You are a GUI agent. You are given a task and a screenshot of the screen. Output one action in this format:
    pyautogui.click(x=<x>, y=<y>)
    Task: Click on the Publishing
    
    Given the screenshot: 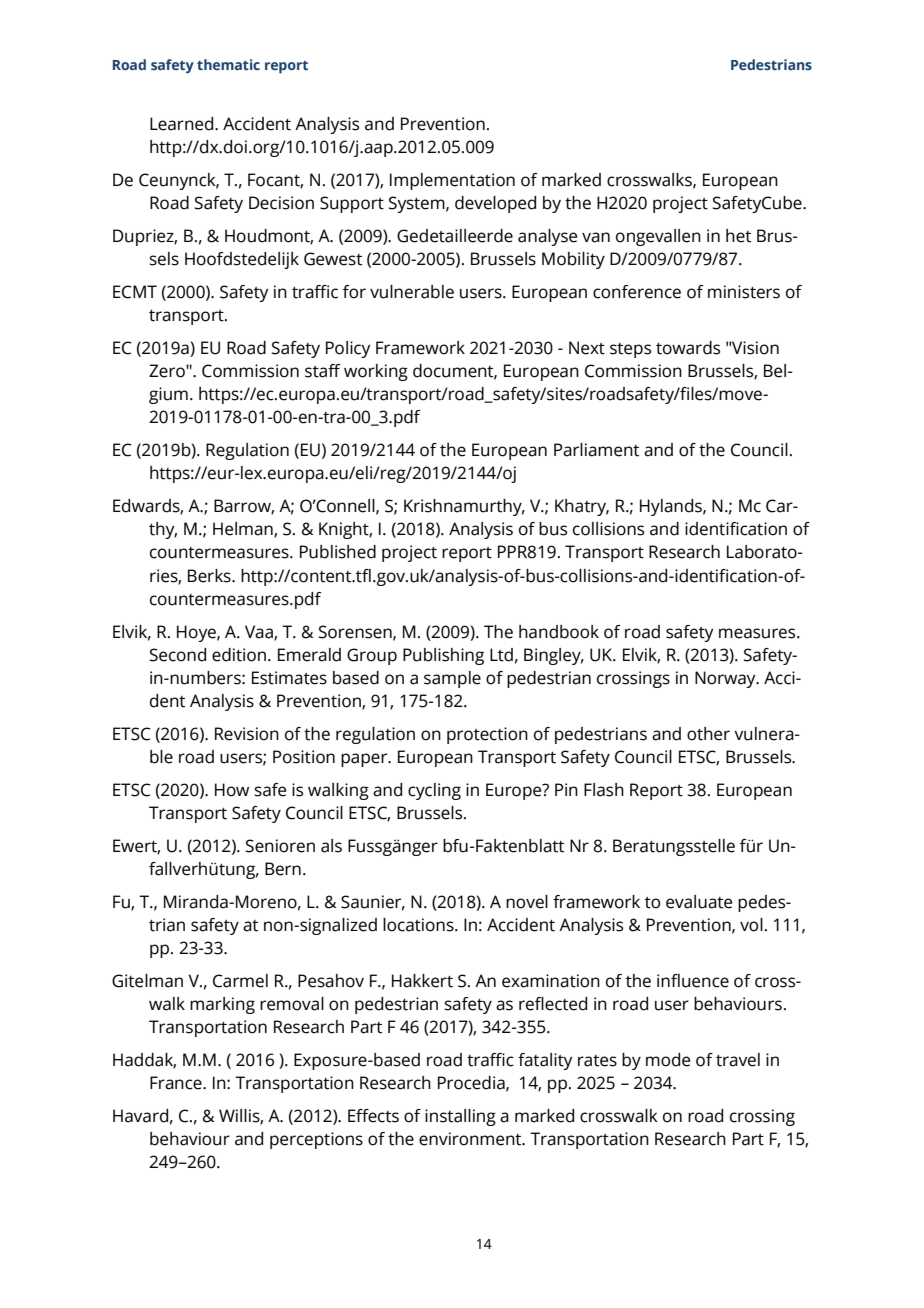 What is the action you would take?
    pyautogui.click(x=443, y=656)
